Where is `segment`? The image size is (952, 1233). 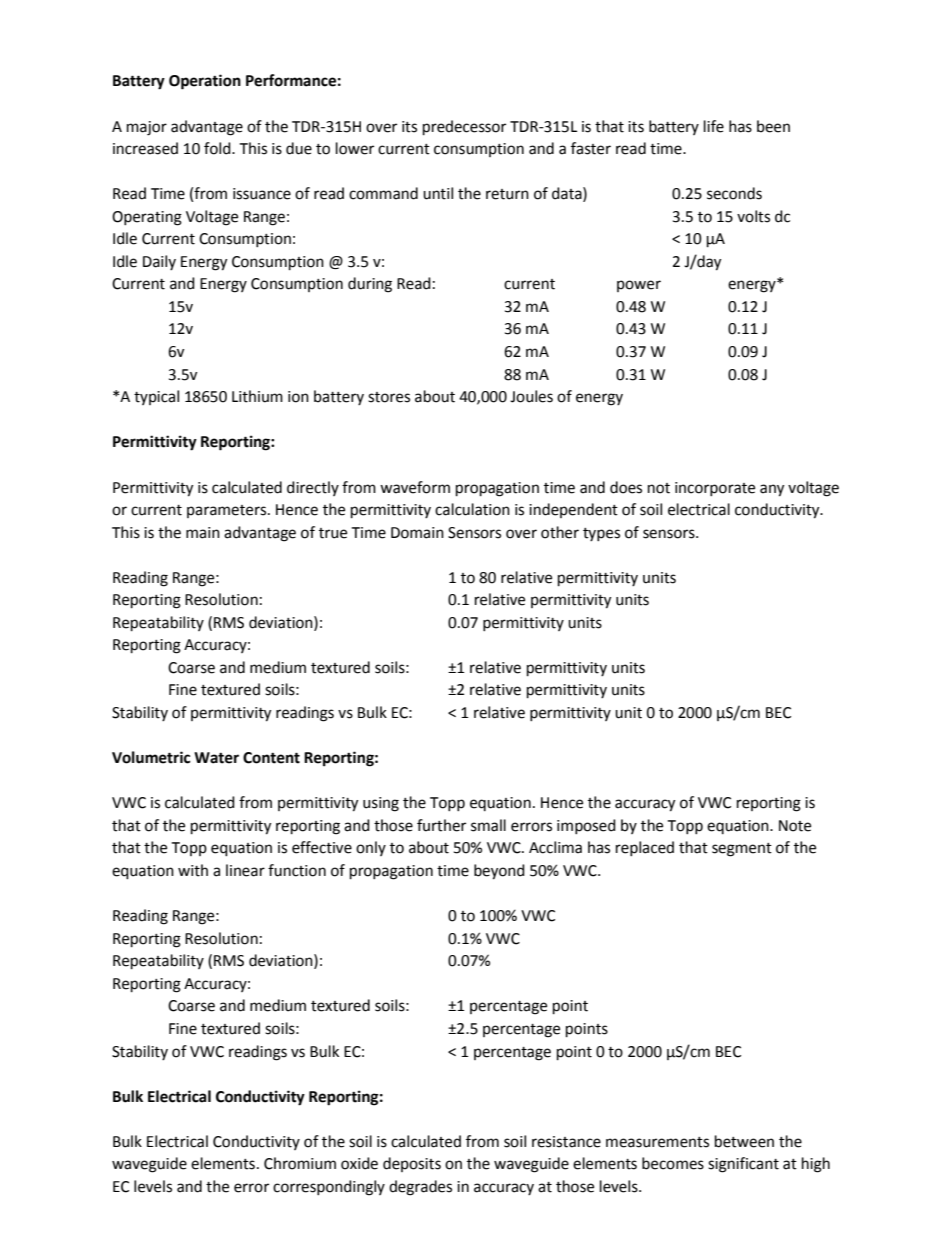
segment is located at coordinates (742, 850).
